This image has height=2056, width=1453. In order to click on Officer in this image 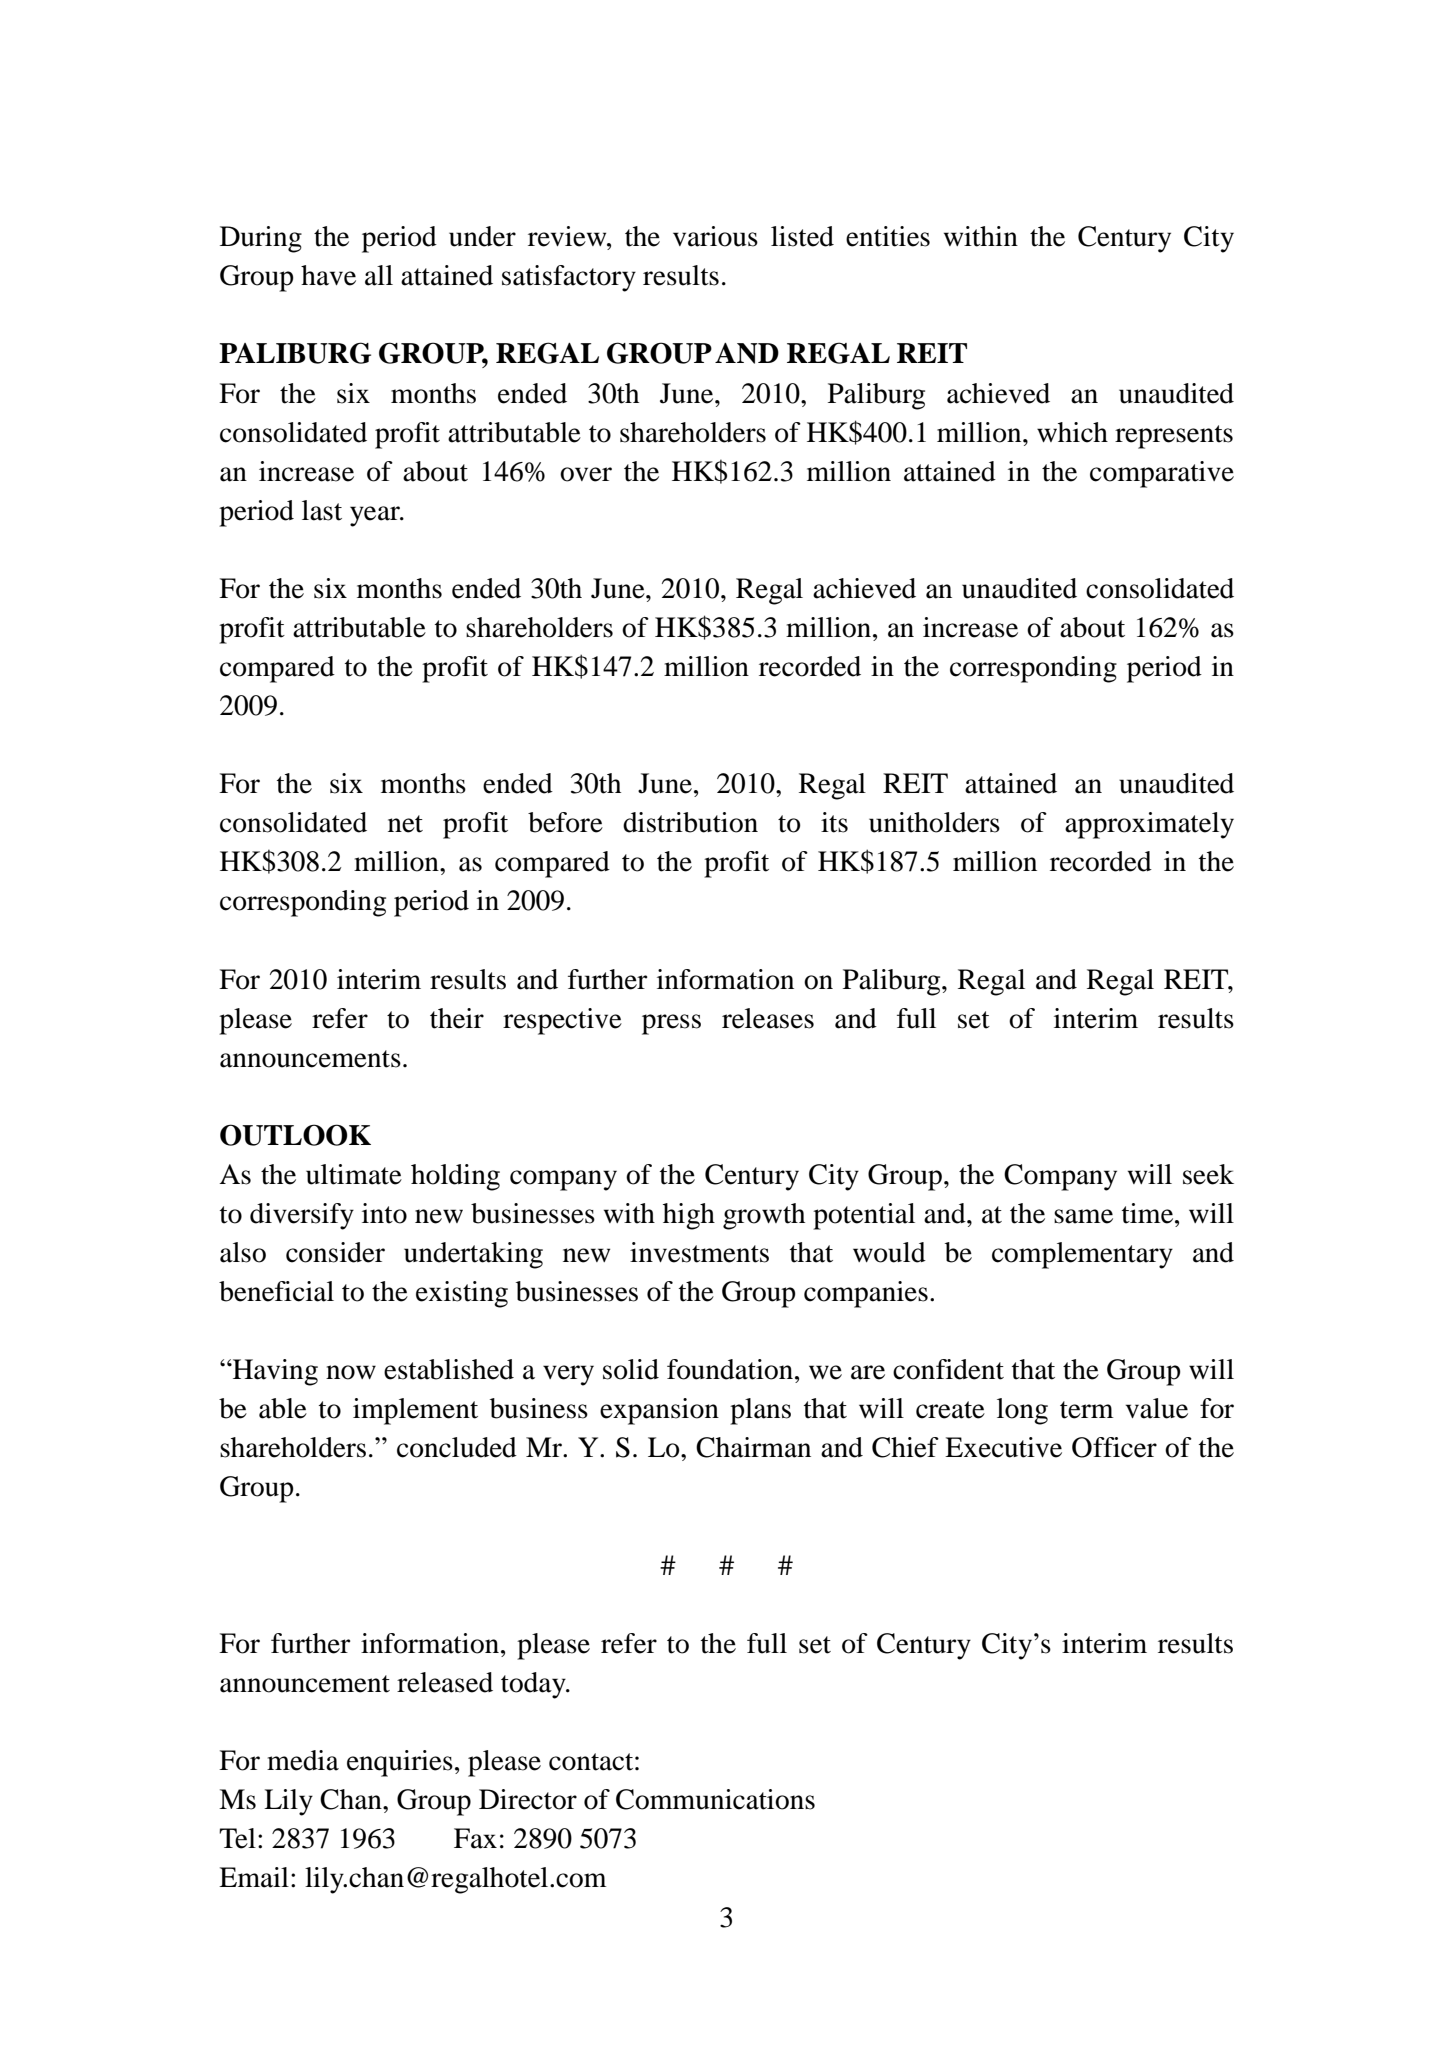, I will do `click(1114, 1447)`.
